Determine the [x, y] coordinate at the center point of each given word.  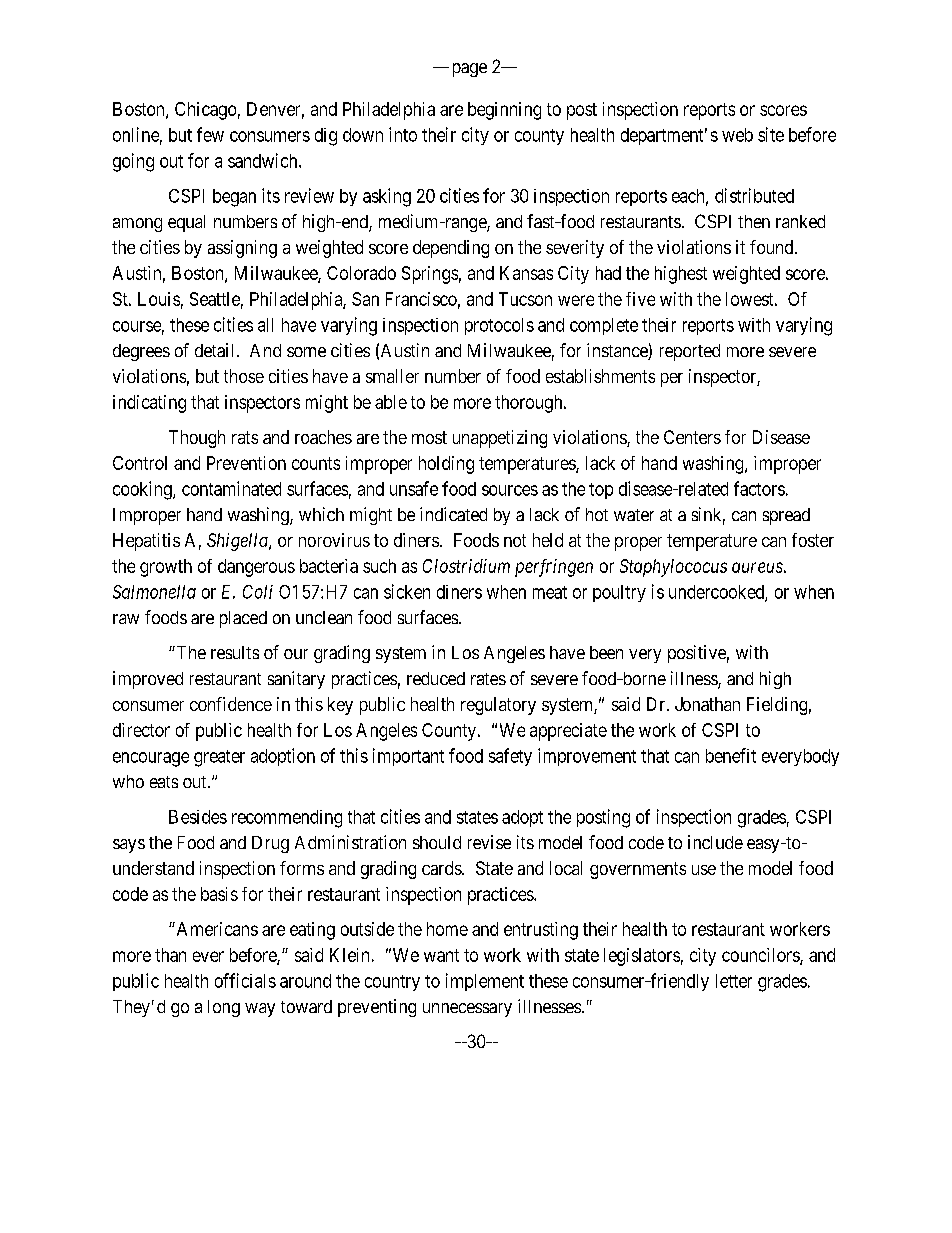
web [737, 135]
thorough [530, 404]
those [244, 376]
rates [488, 679]
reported [690, 352]
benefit [731, 755]
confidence [231, 704]
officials [245, 980]
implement [485, 982]
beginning [504, 111]
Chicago [205, 111]
